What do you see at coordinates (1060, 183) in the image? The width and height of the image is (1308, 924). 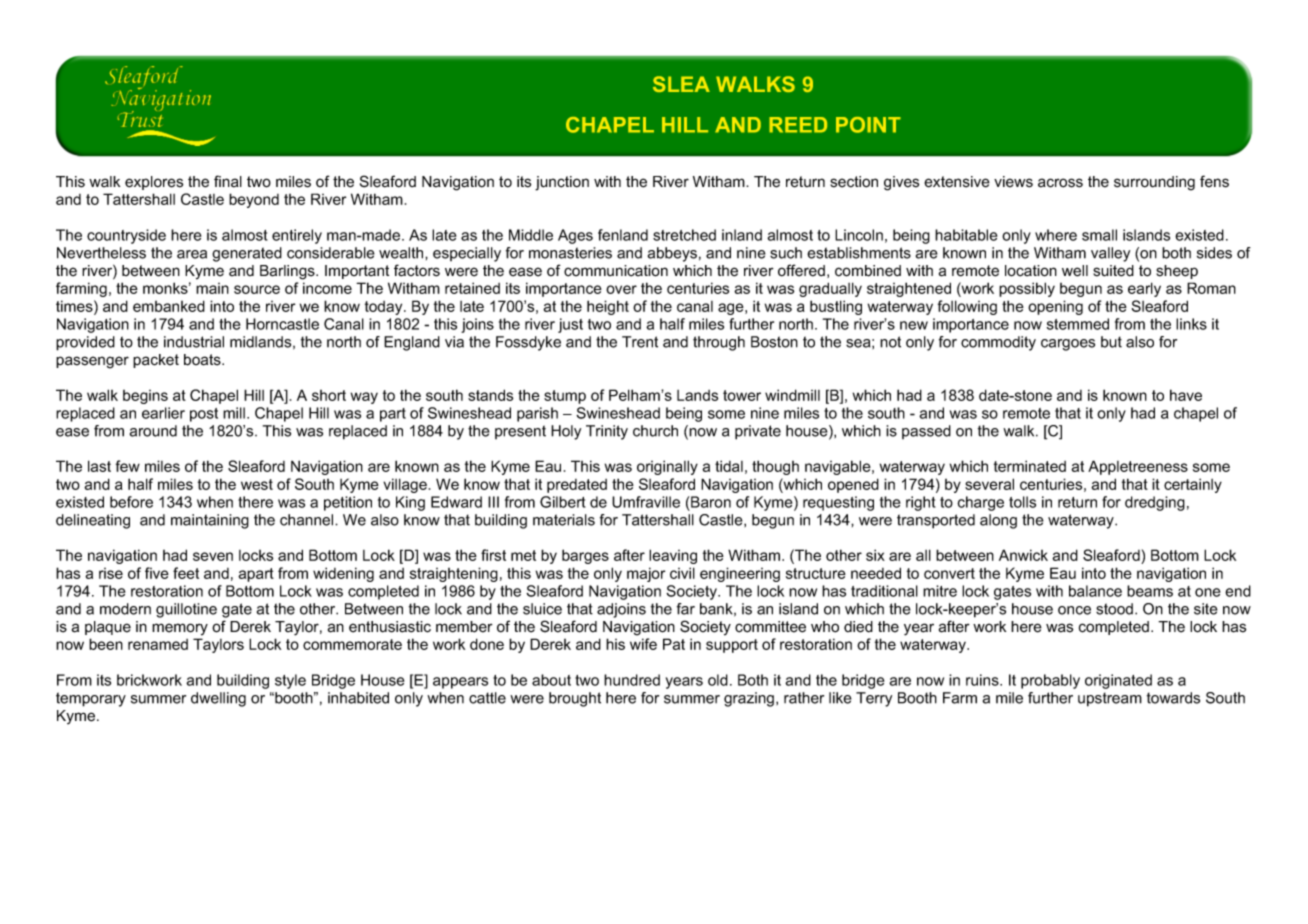 I see `across` at bounding box center [1060, 183].
